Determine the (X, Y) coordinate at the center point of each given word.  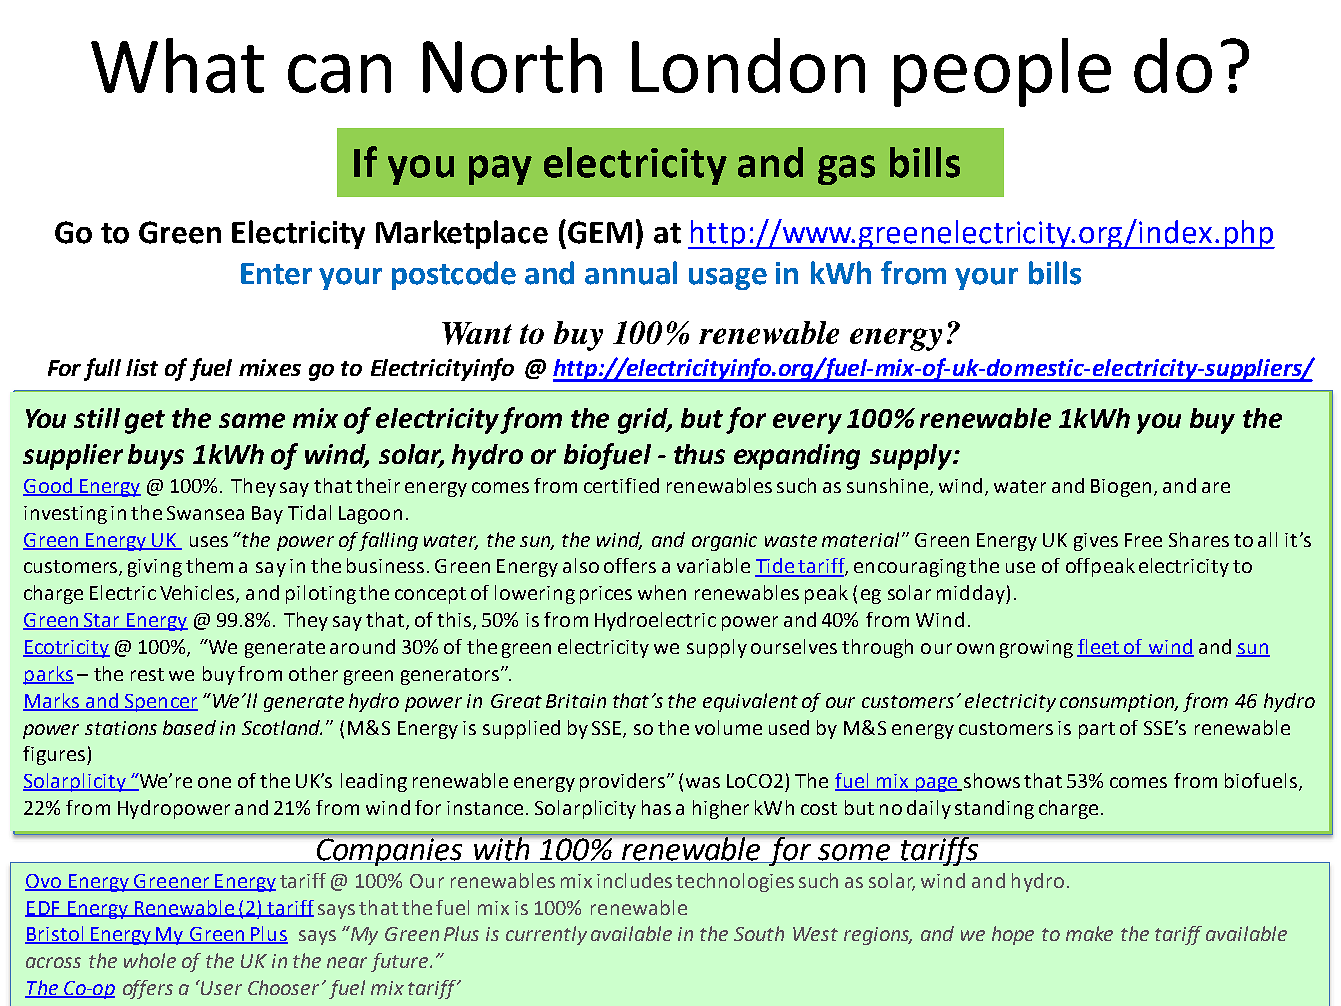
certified (621, 485)
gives (1096, 542)
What (177, 65)
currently (546, 935)
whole (150, 960)
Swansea (205, 513)
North (512, 65)
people (1002, 72)
